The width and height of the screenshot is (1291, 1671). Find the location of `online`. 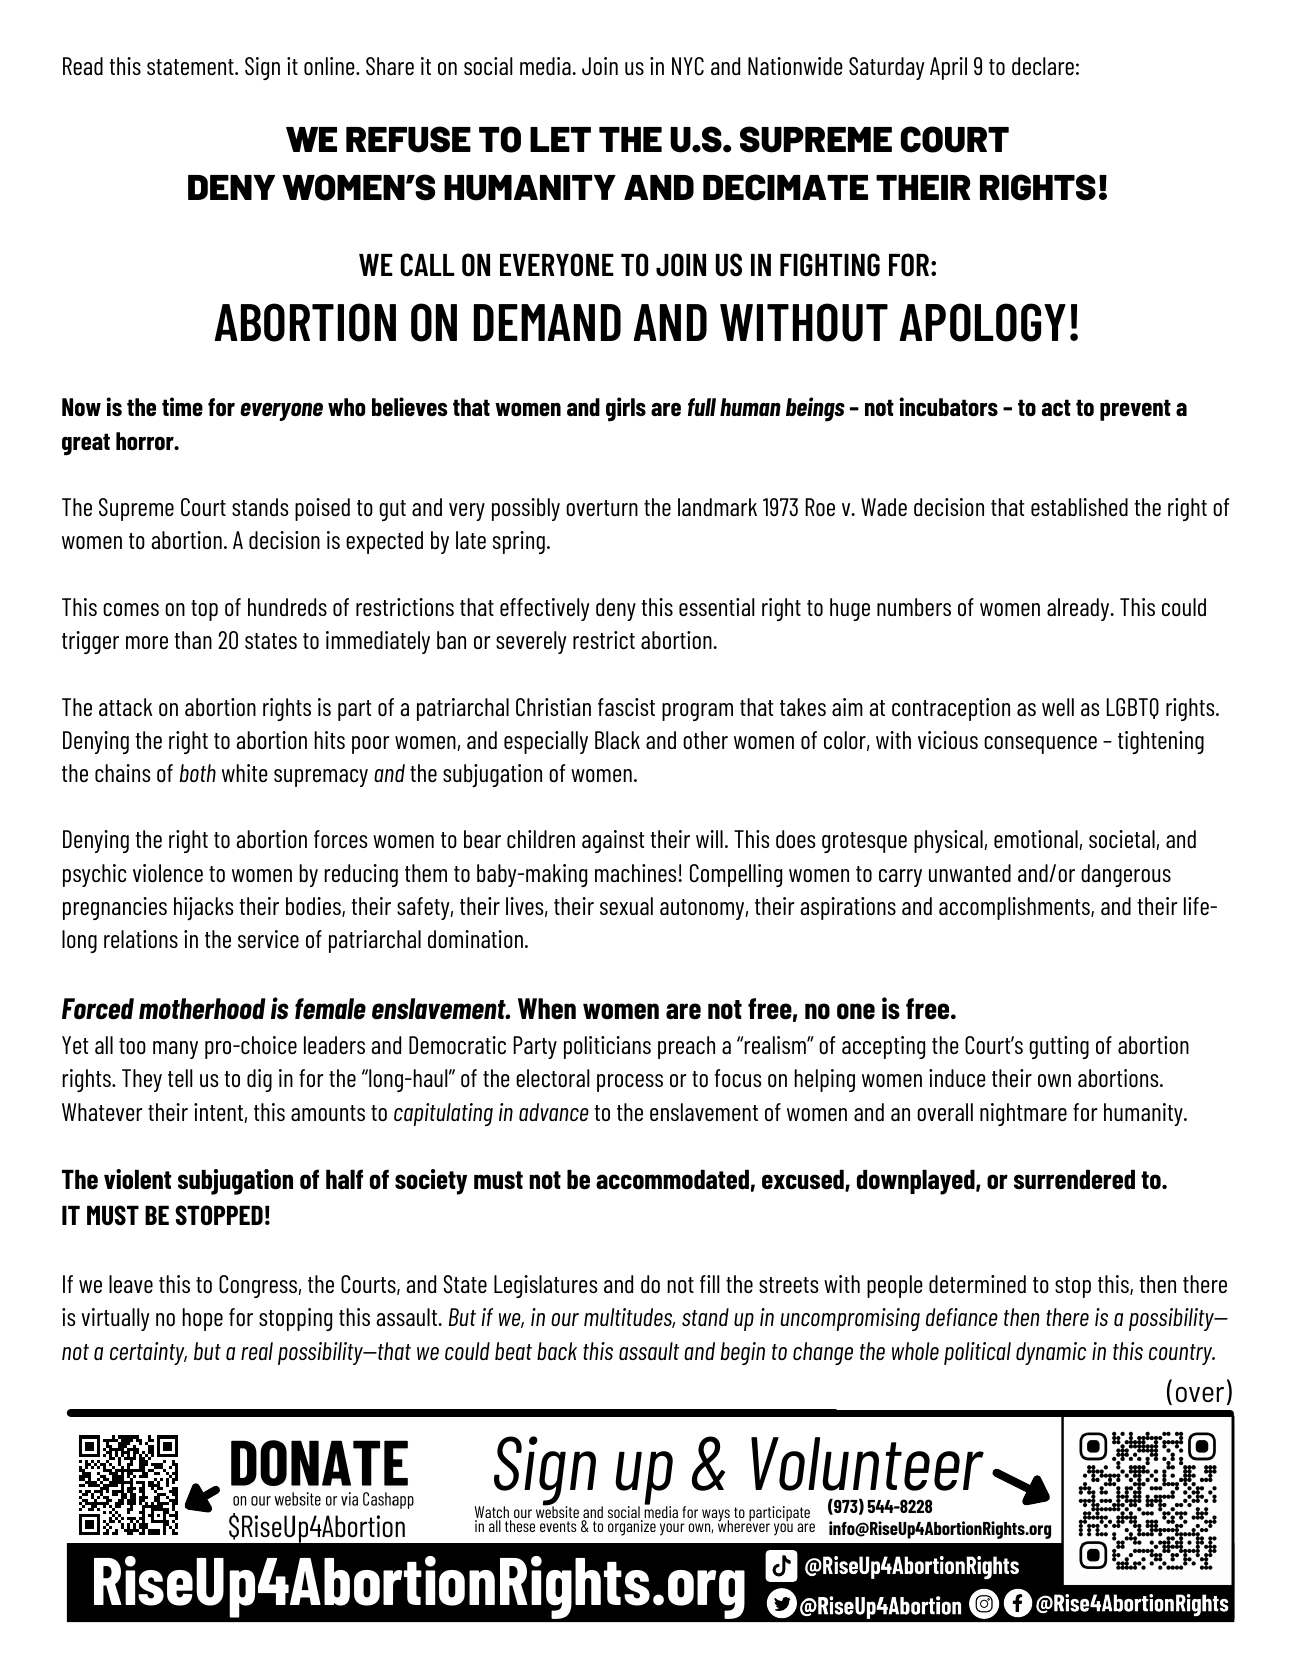

online is located at coordinates (330, 66).
